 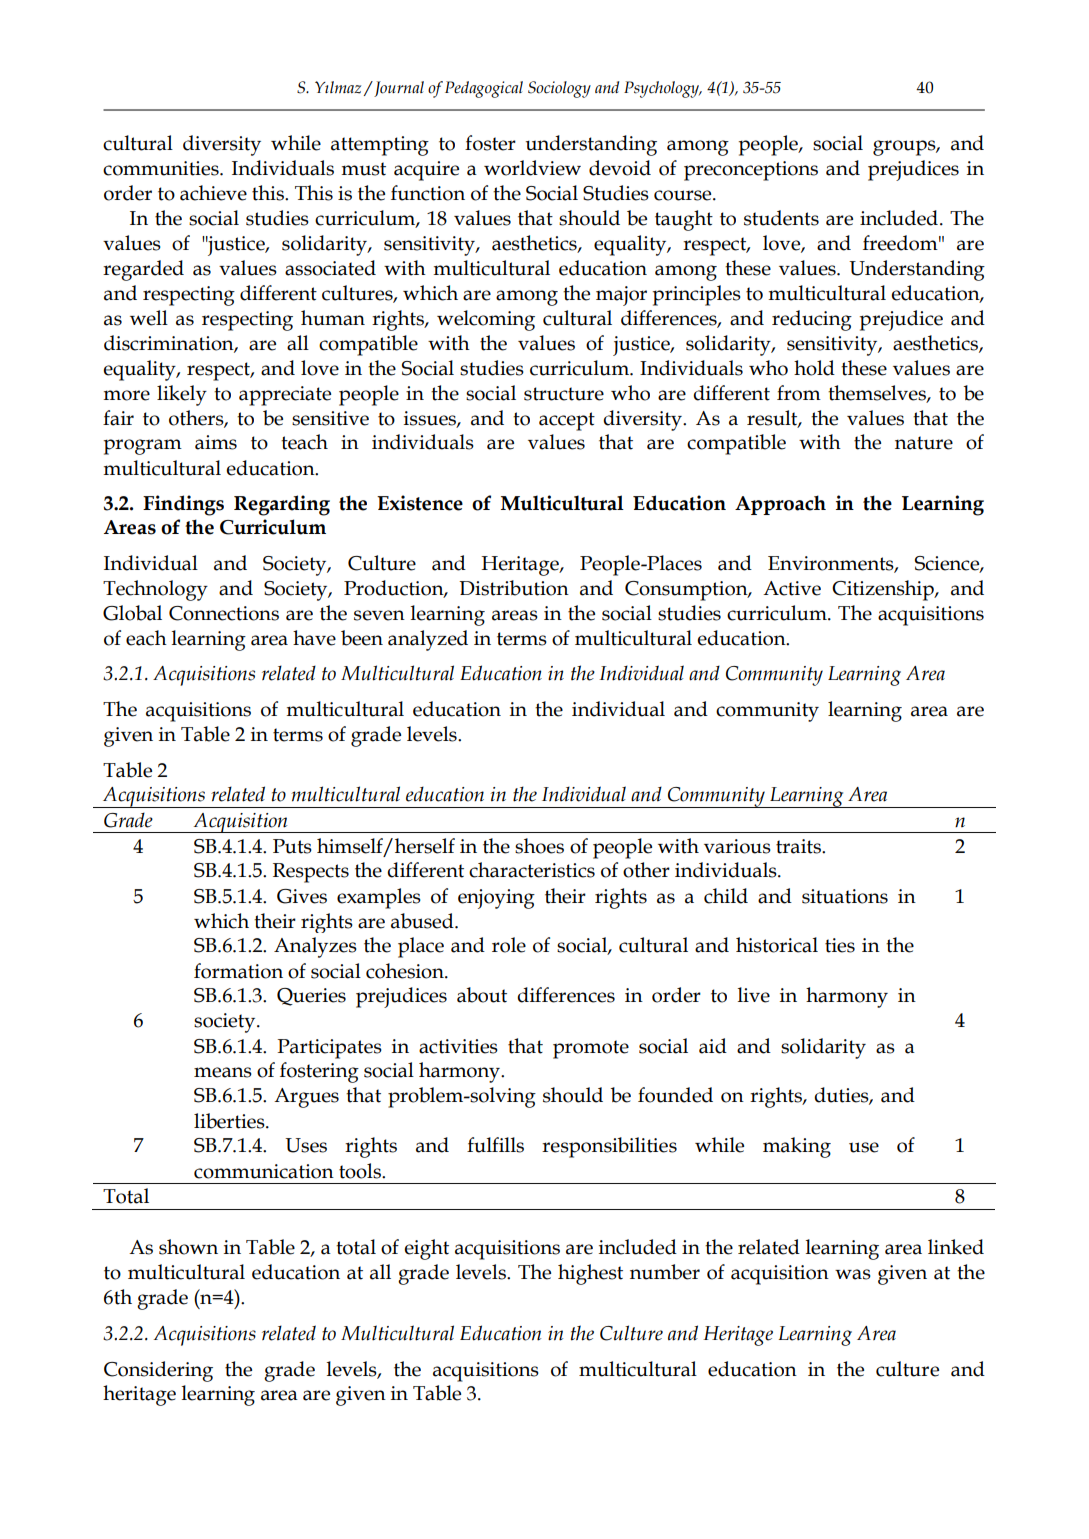 What do you see at coordinates (799, 846) in the screenshot?
I see `traits` at bounding box center [799, 846].
